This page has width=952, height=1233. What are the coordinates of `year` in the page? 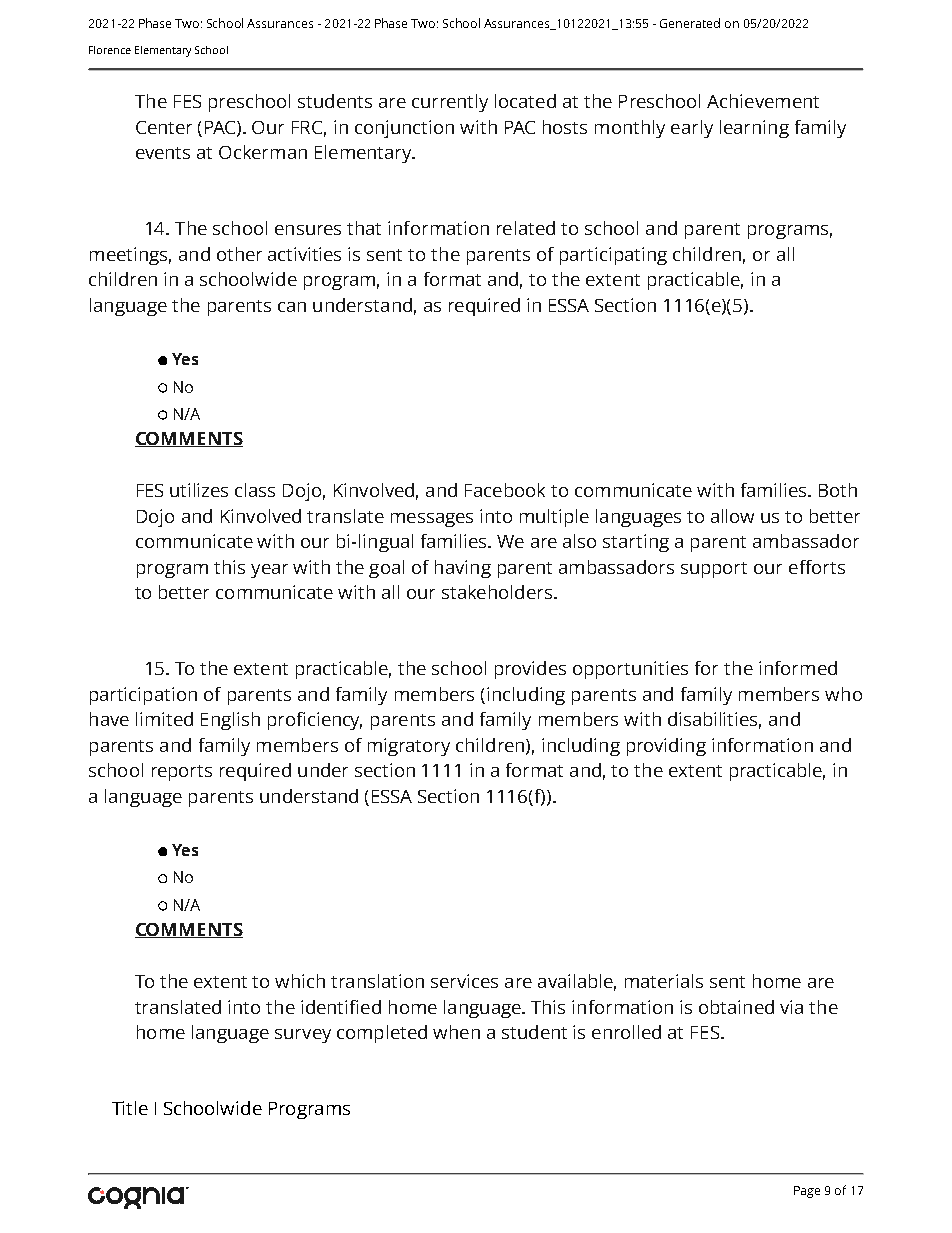 It's located at (269, 571).
